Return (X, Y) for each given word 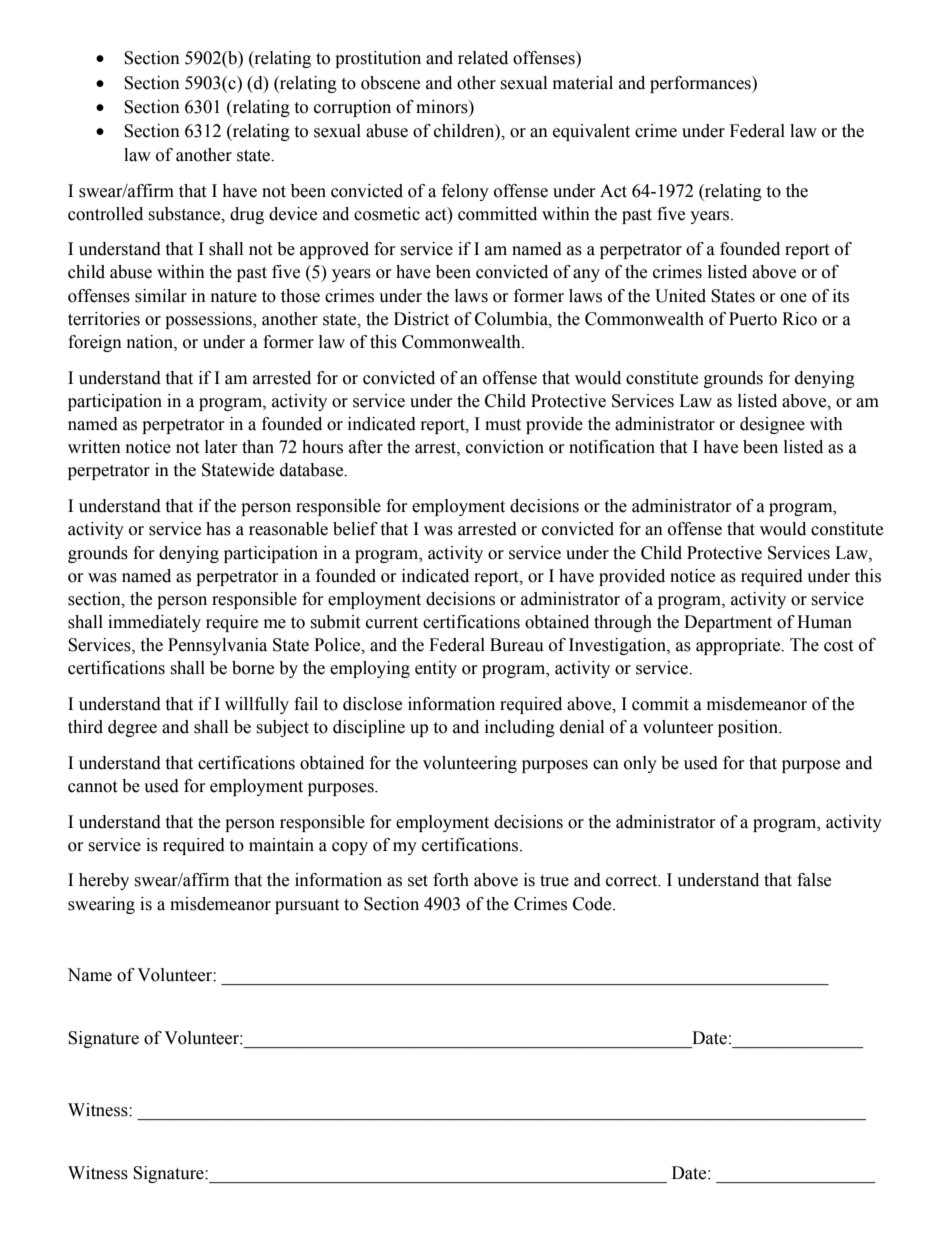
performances (701, 84)
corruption (352, 108)
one (793, 298)
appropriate (739, 646)
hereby (104, 881)
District (421, 319)
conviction (505, 447)
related (483, 58)
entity (436, 669)
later (221, 447)
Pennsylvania (217, 646)
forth (451, 880)
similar (161, 296)
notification (612, 447)
